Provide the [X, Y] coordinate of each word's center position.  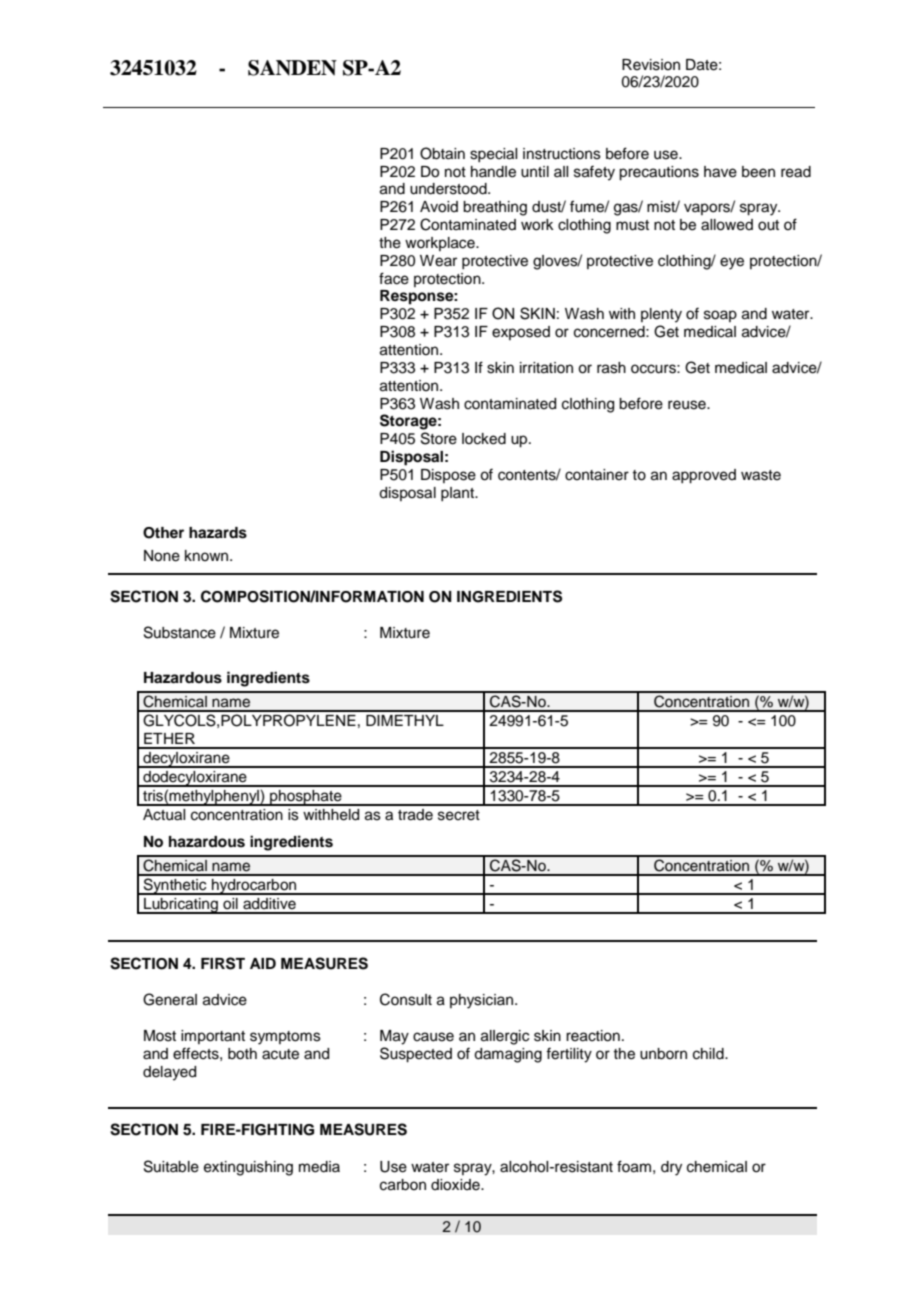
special [493, 155]
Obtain [442, 153]
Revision [651, 65]
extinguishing [248, 1168]
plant [459, 494]
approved [704, 476]
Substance [180, 632]
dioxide [456, 1185]
